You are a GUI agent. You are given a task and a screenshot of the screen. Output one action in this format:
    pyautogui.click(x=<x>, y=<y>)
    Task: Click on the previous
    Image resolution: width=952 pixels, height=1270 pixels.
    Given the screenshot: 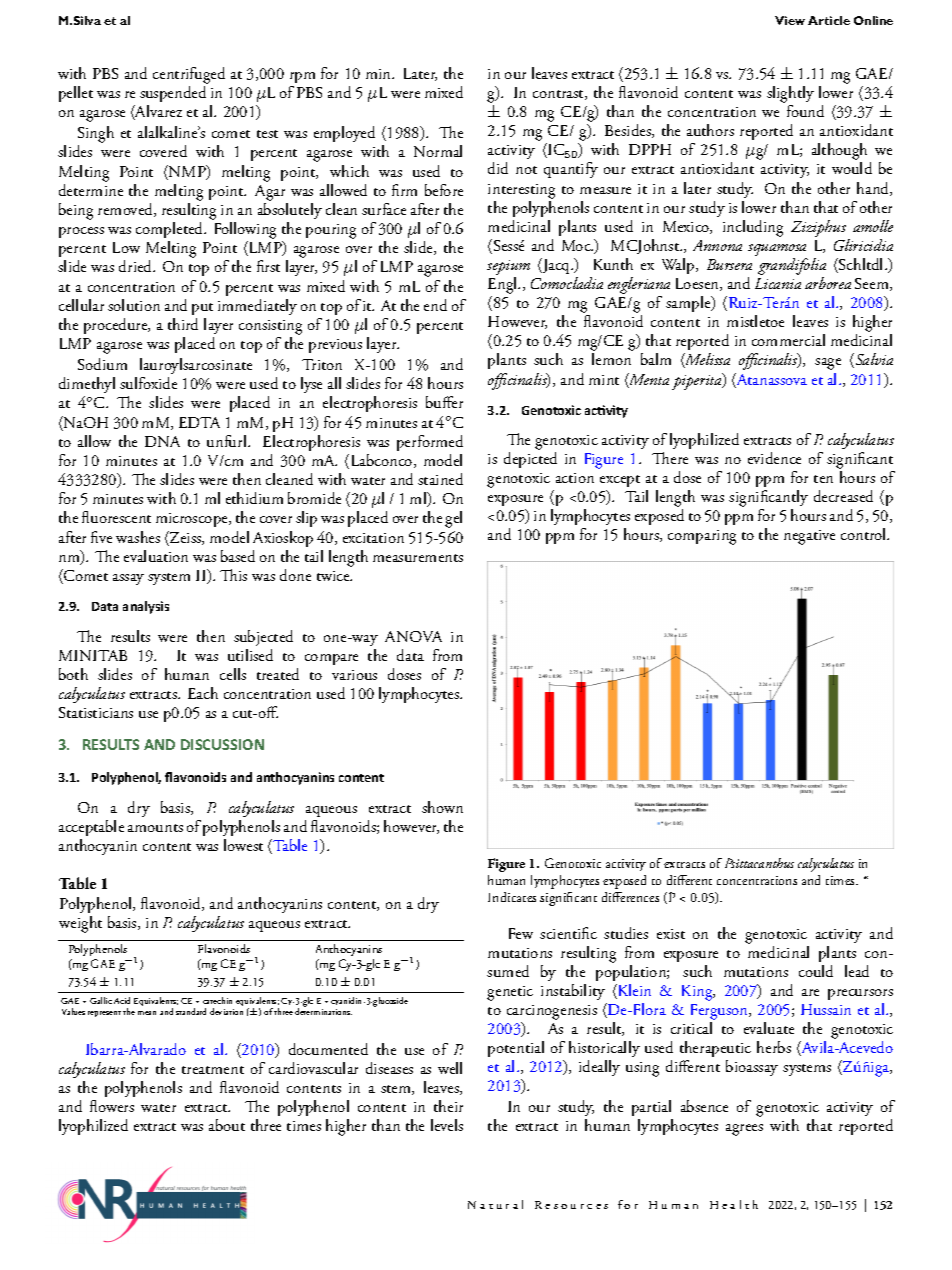 What is the action you would take?
    pyautogui.click(x=335, y=346)
